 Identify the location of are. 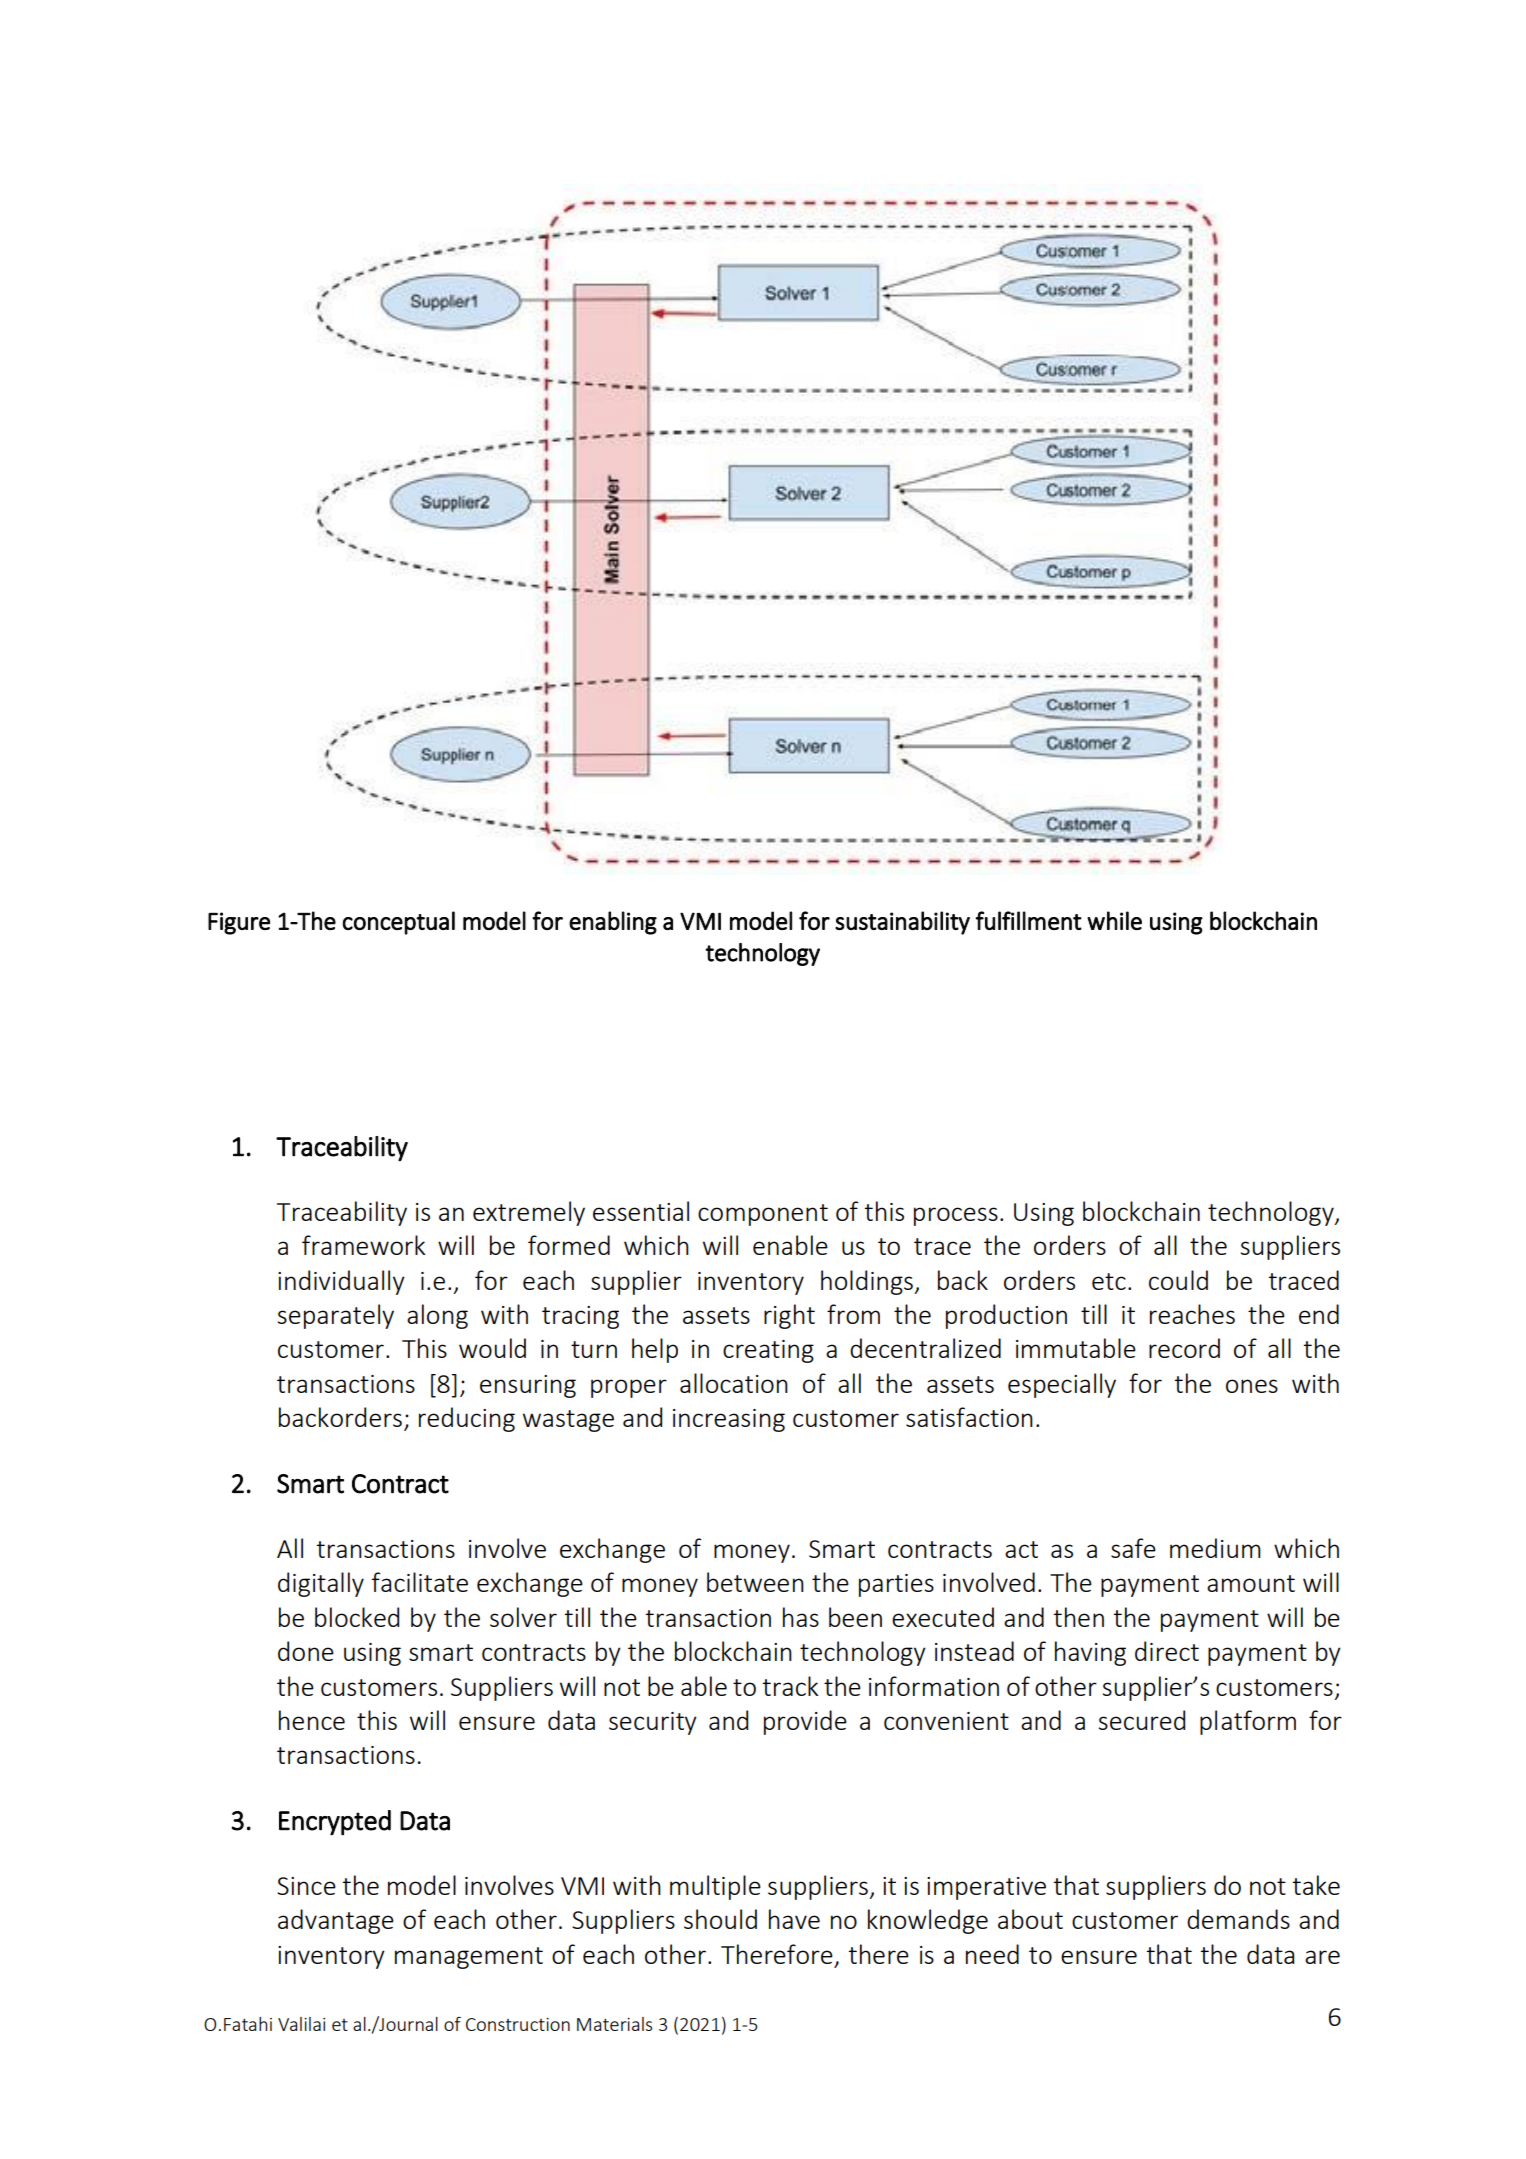
(1322, 1957).
